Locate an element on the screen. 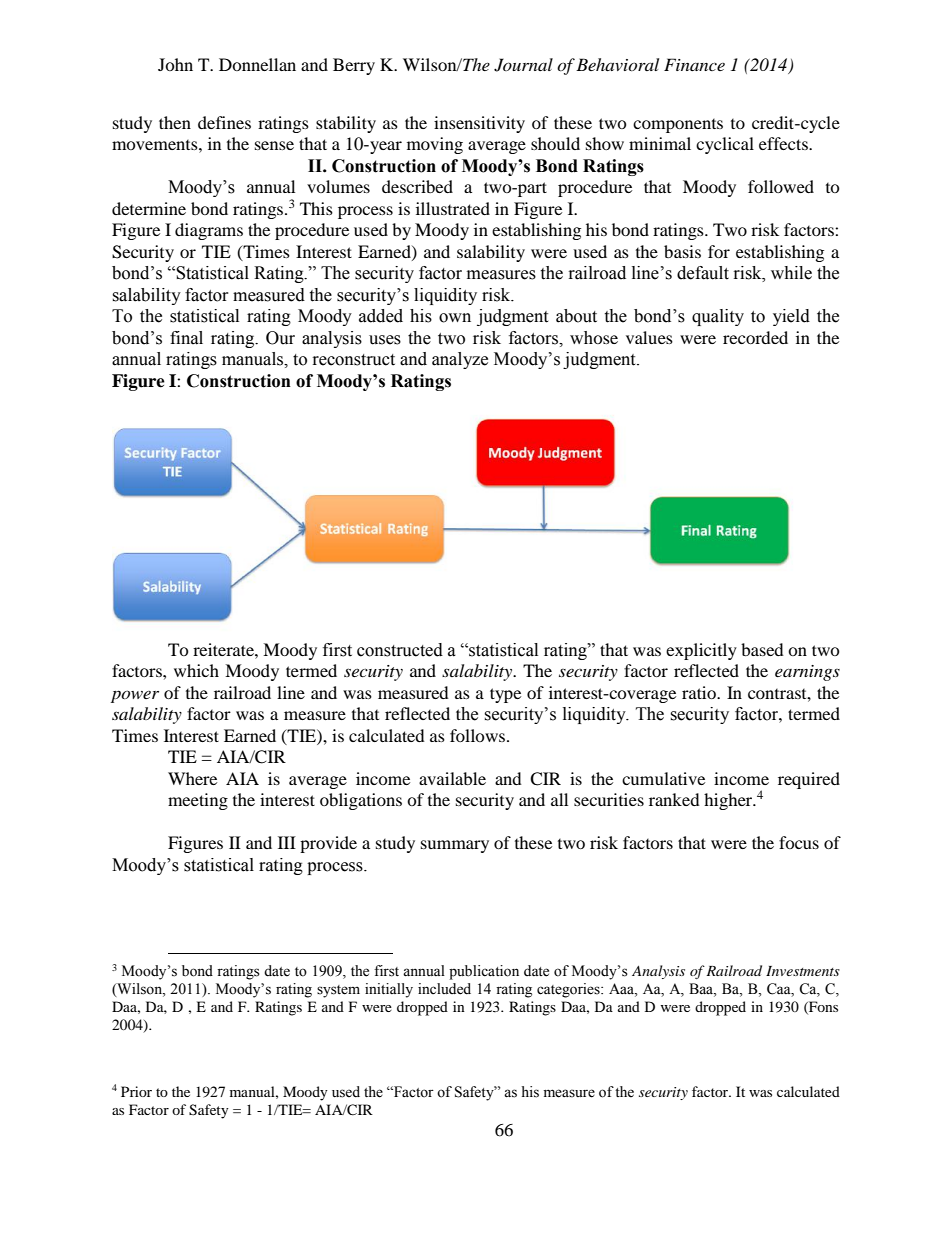  constructed is located at coordinates (400, 650).
